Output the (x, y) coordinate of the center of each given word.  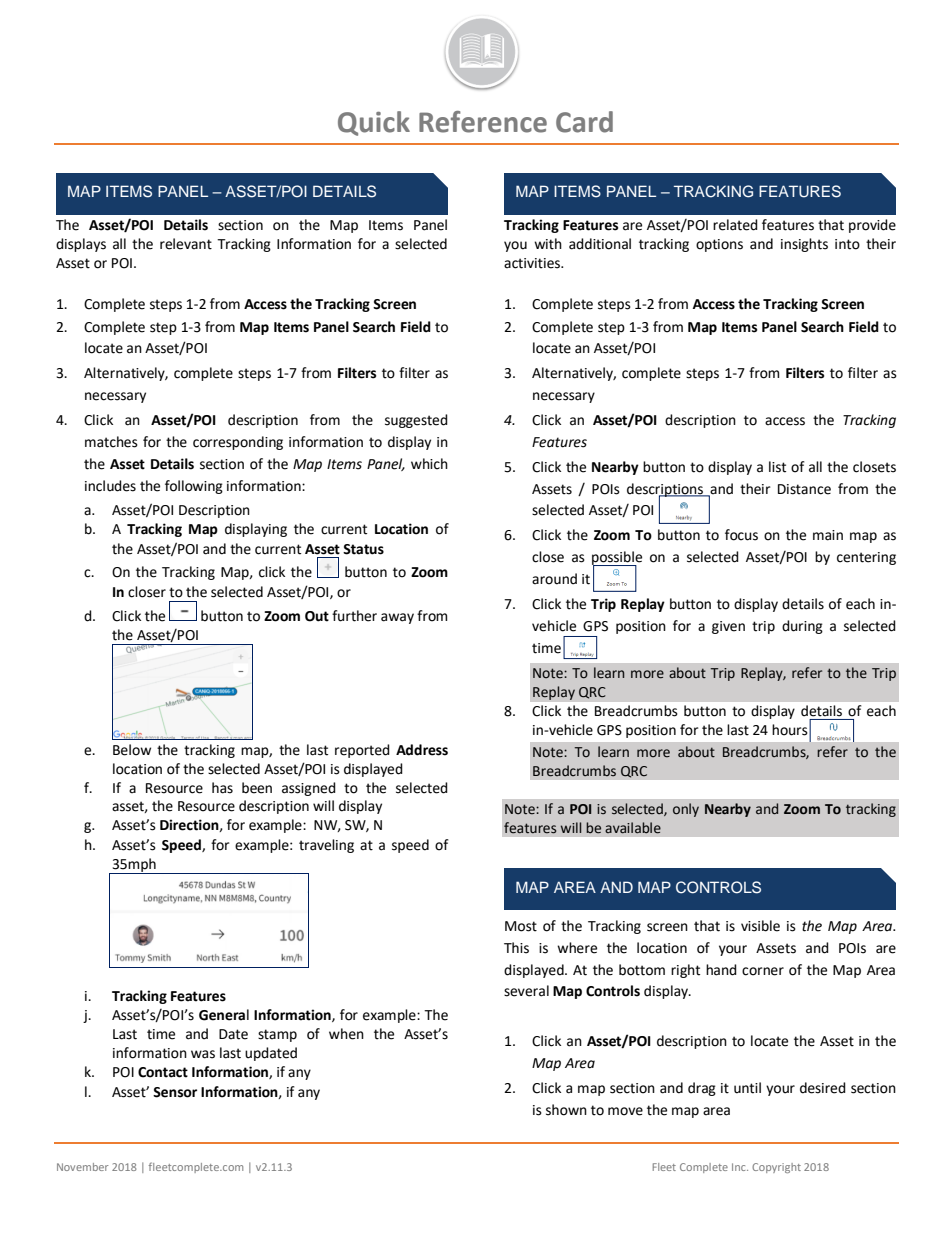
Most (521, 926)
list (777, 467)
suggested (416, 421)
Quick (374, 123)
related (735, 225)
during (802, 627)
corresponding (238, 443)
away (397, 618)
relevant (186, 244)
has (222, 788)
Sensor (175, 1092)
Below (132, 750)
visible (760, 926)
